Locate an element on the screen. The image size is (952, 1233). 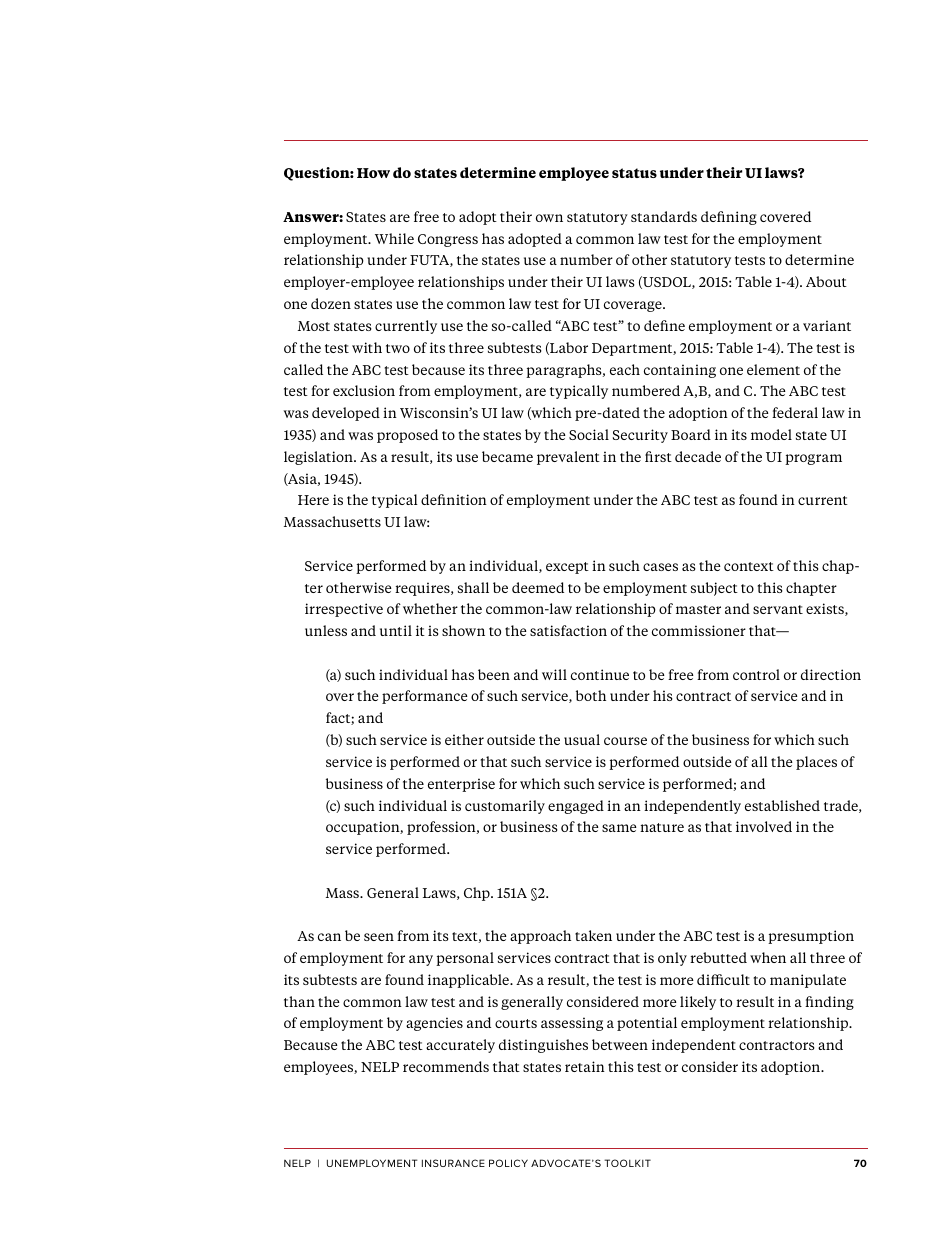
INSURANCE is located at coordinates (453, 1163).
